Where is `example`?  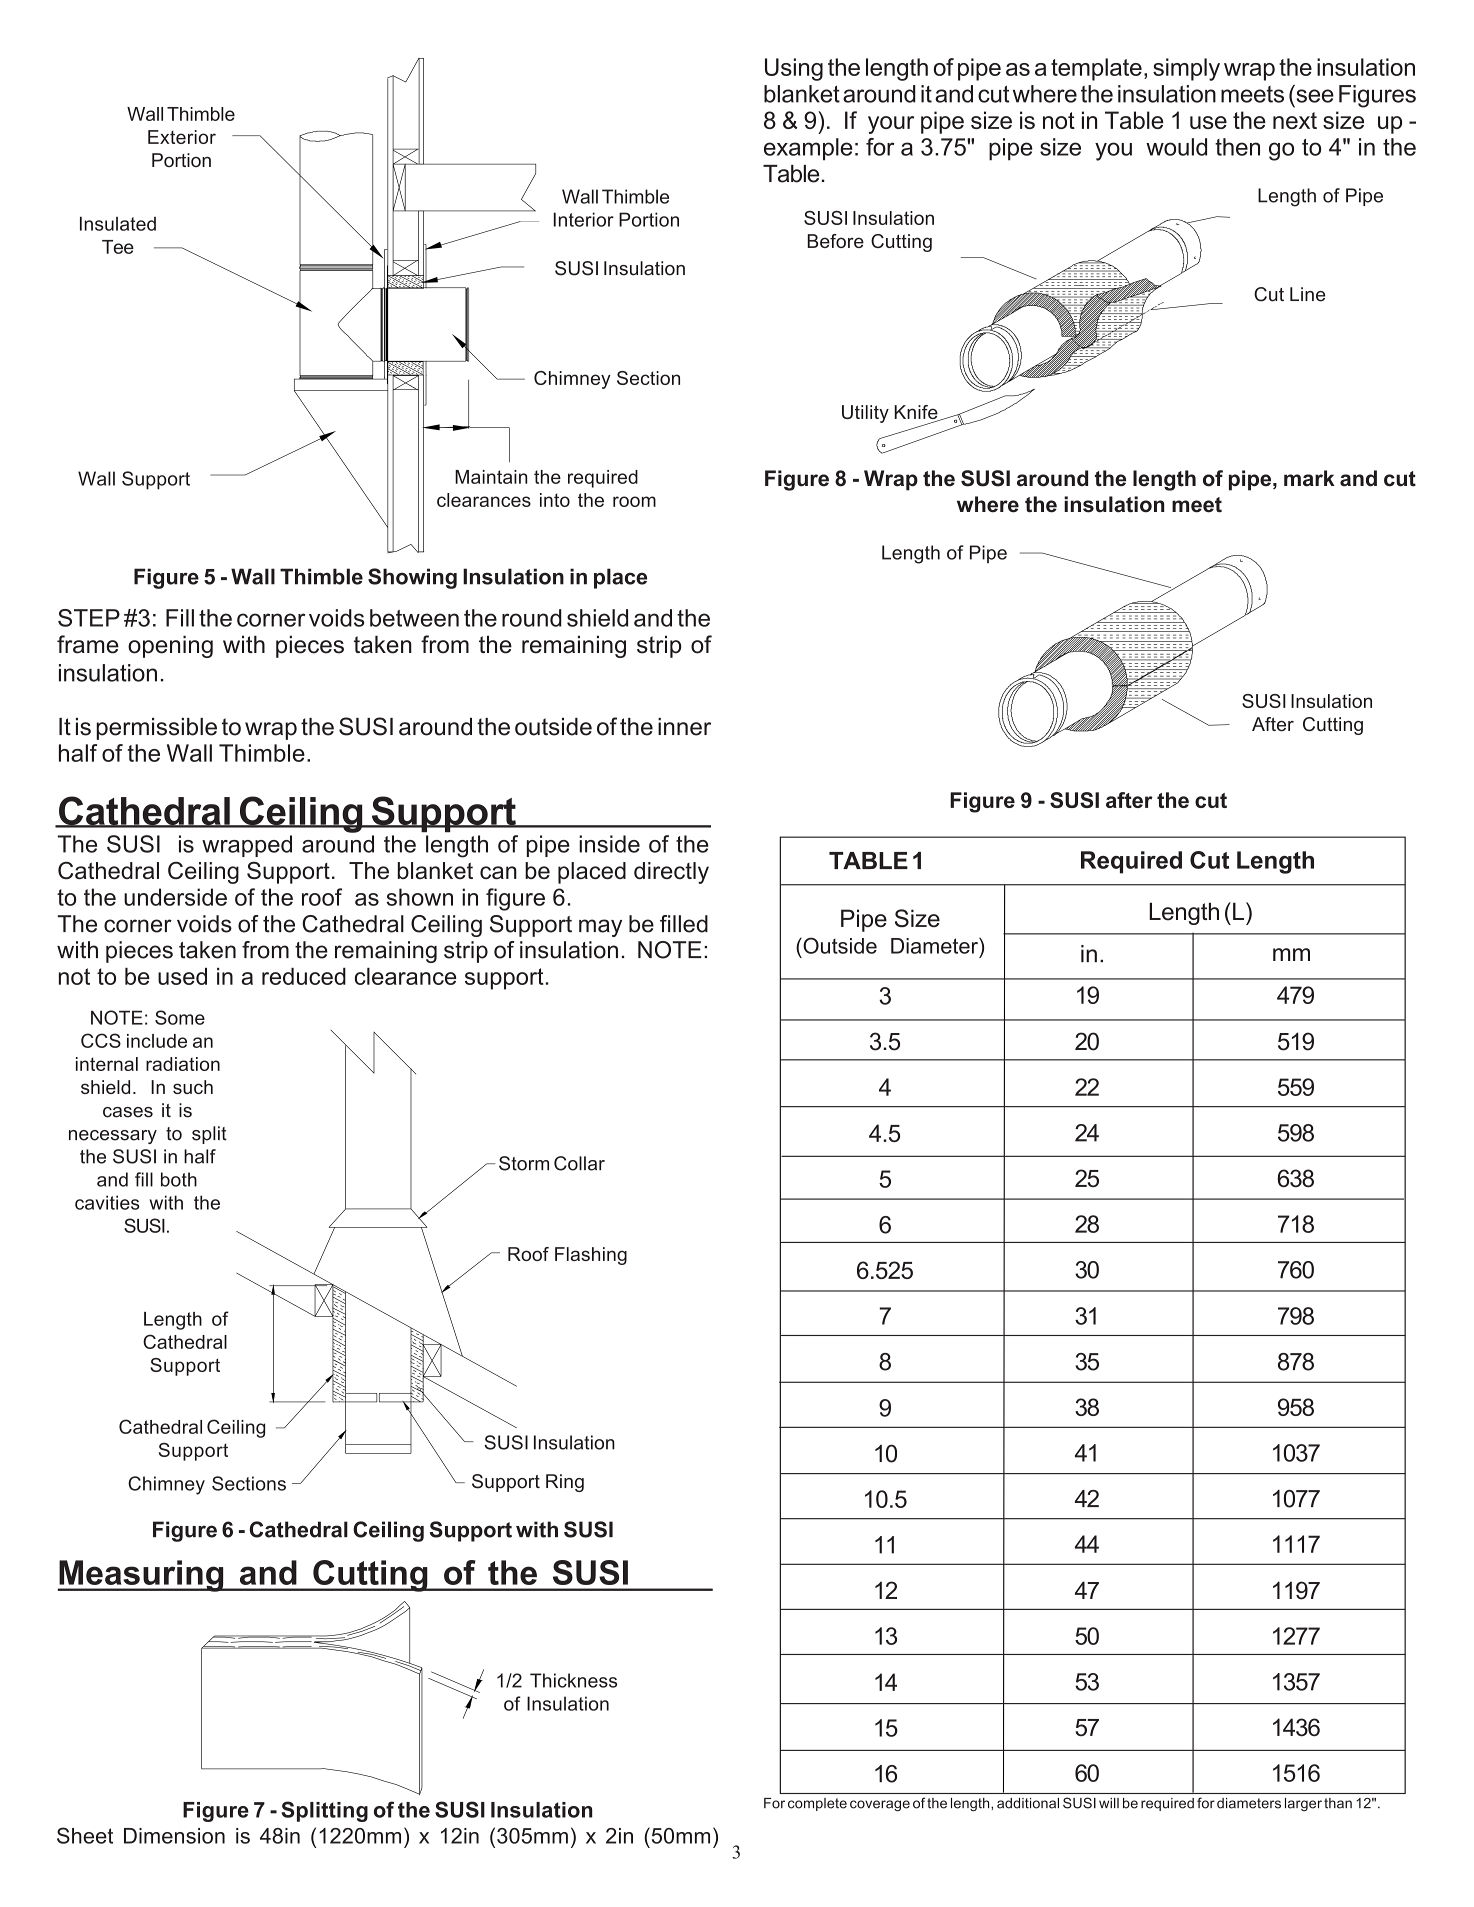 example is located at coordinates (808, 149).
